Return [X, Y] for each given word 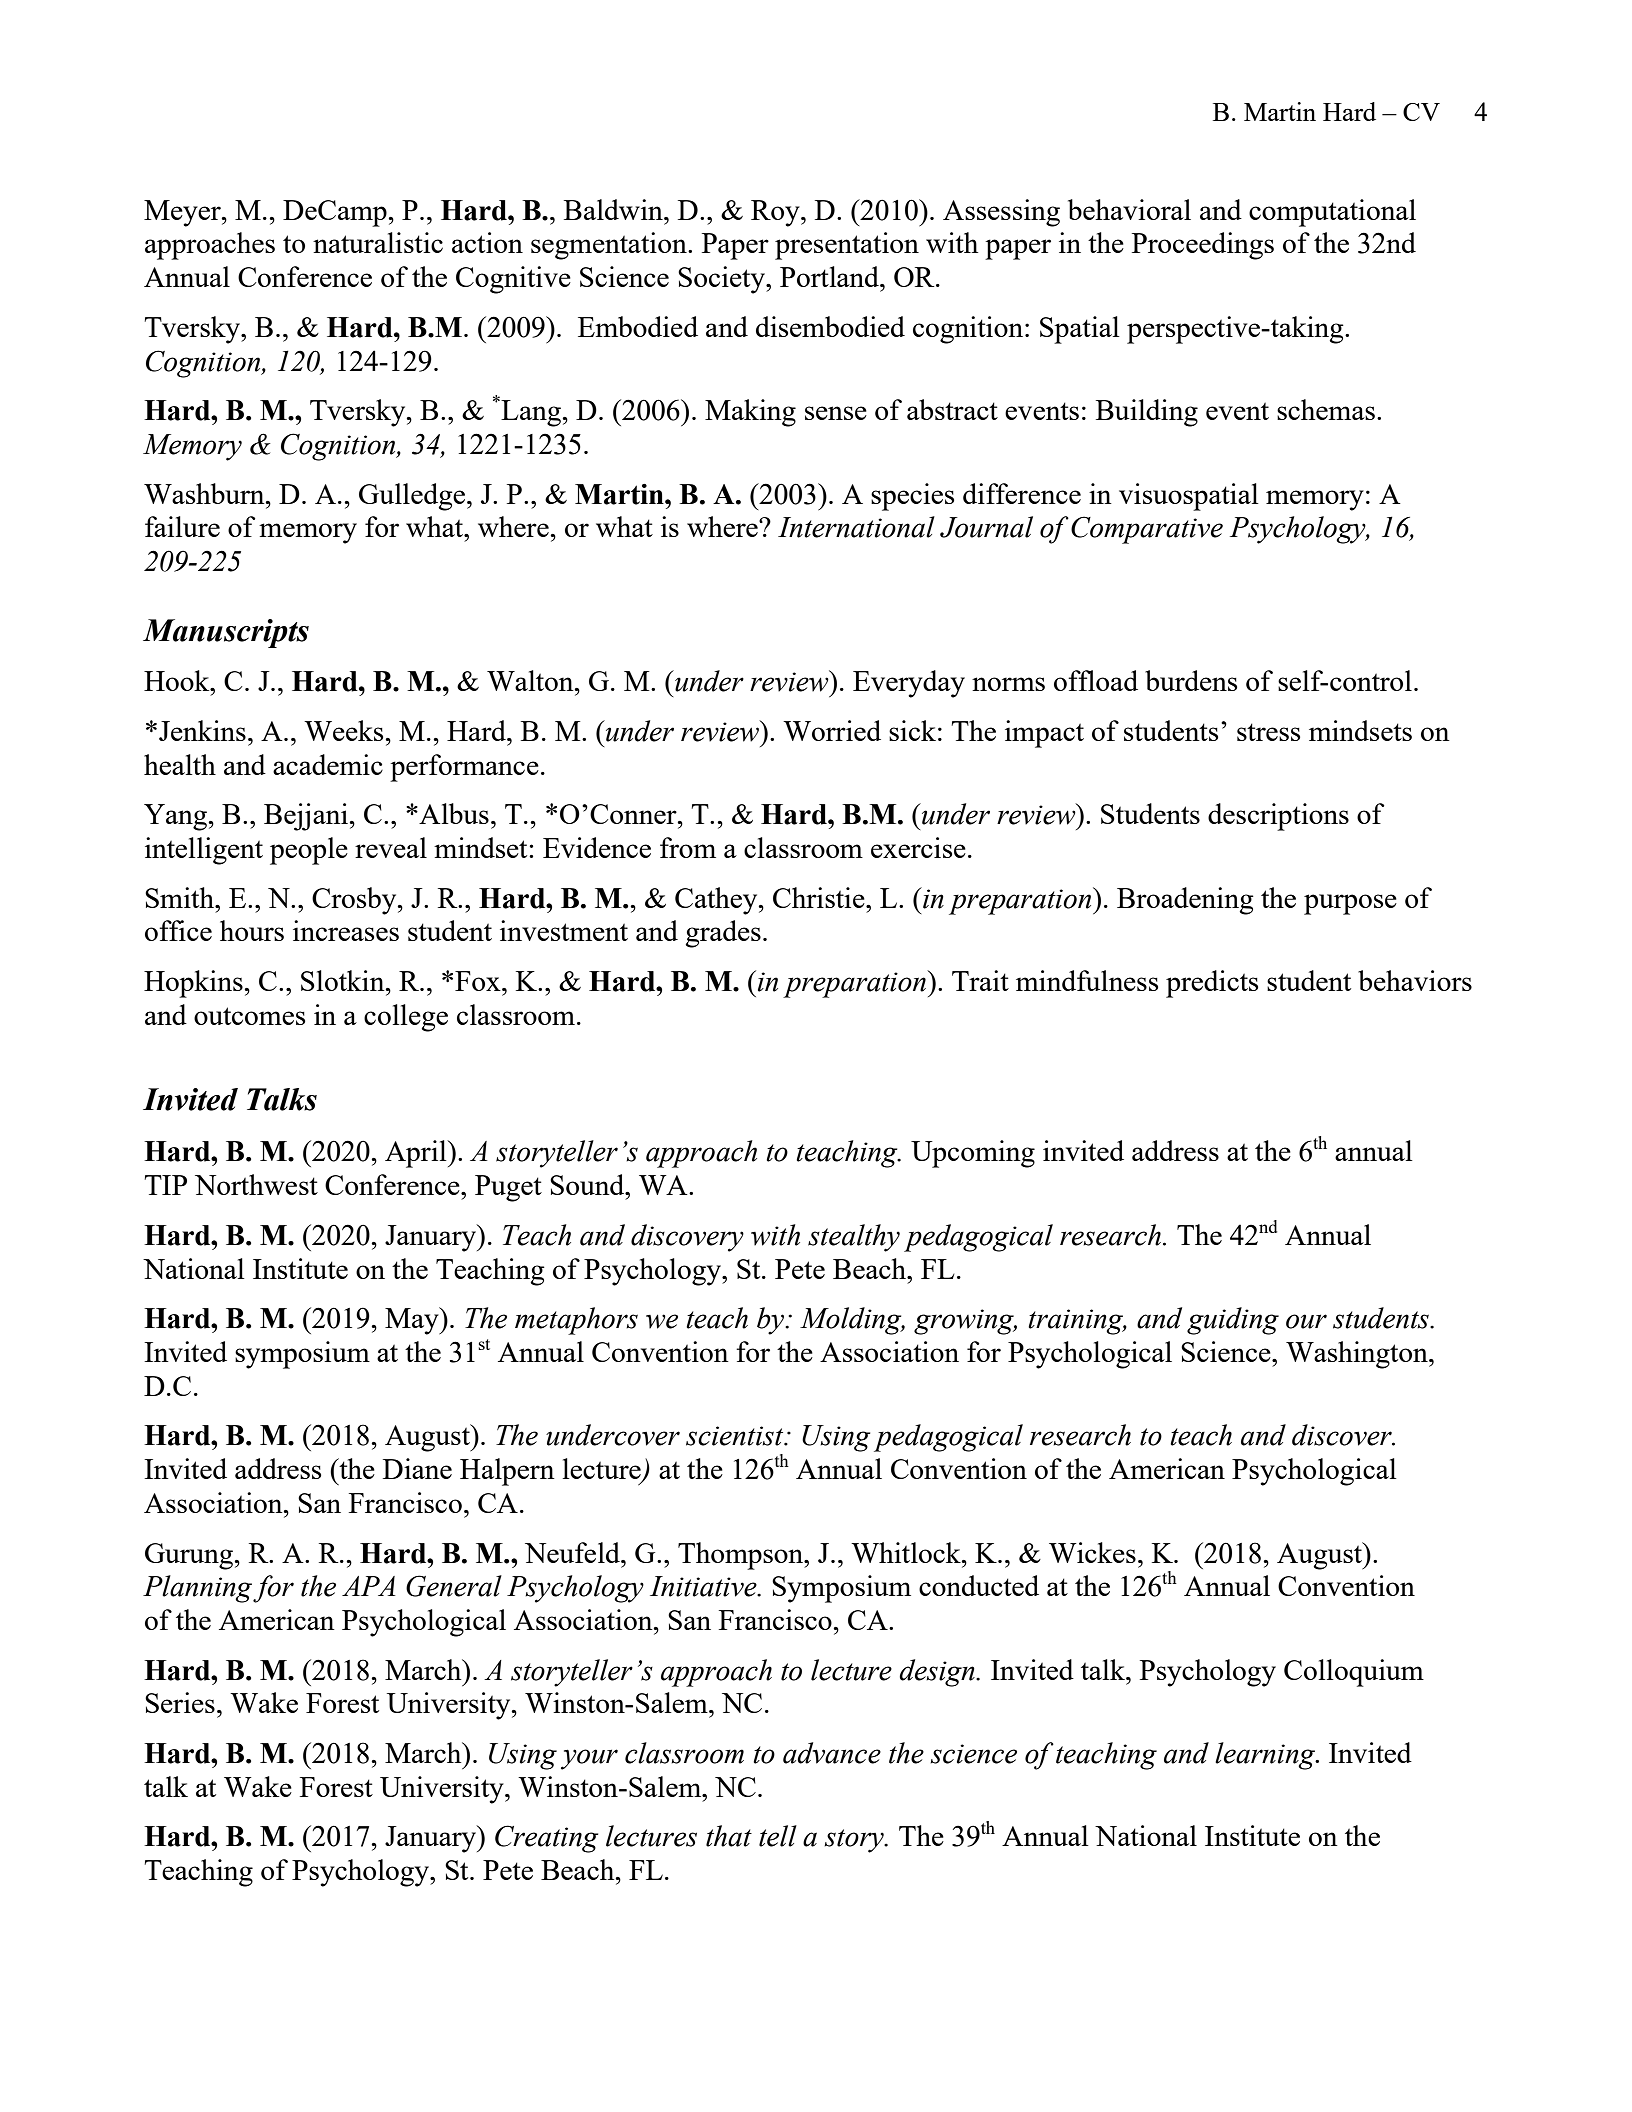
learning [1266, 1756]
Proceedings [1203, 246]
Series [180, 1702]
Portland [830, 276]
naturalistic [378, 242]
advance [832, 1753]
